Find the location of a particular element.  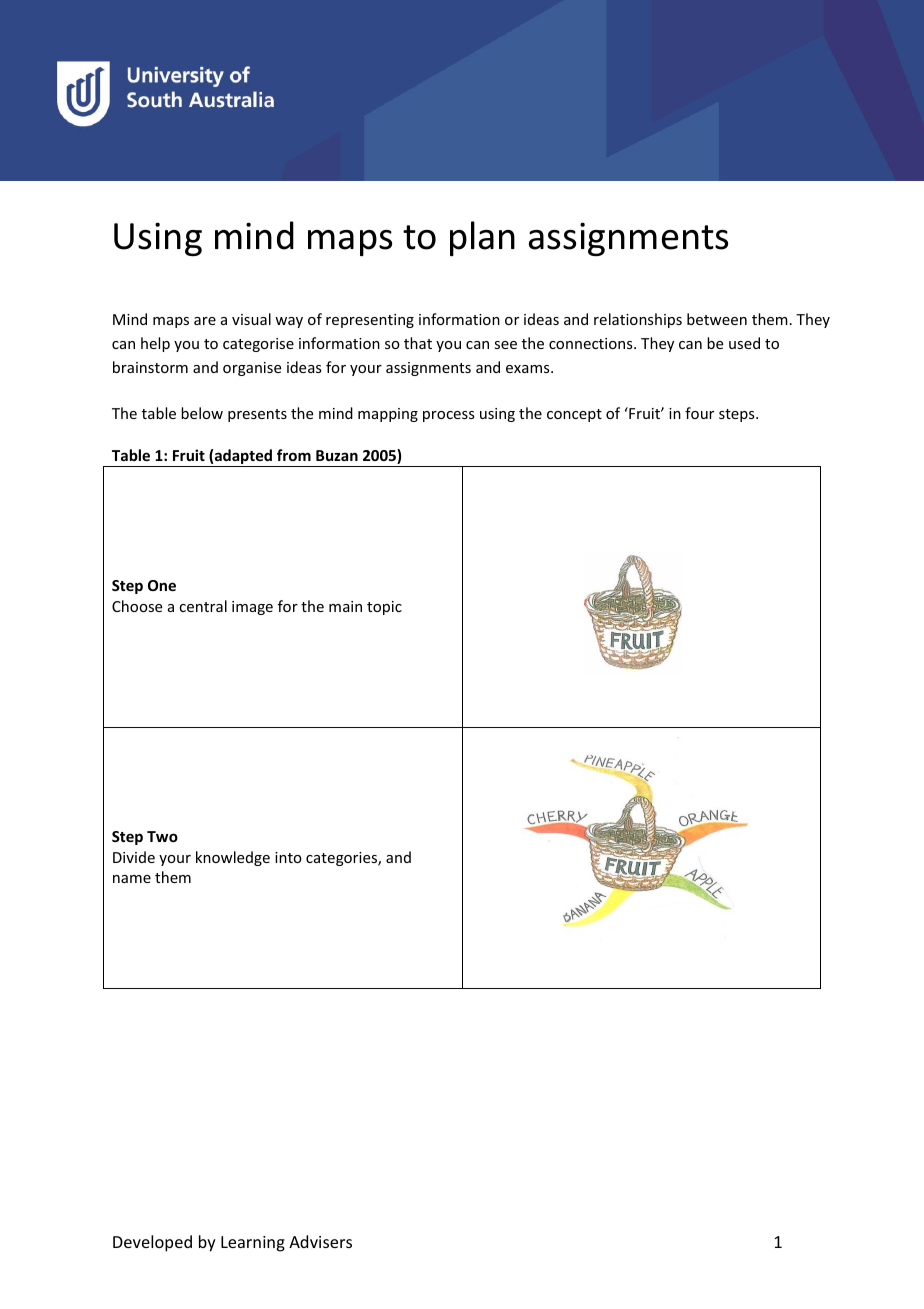

process is located at coordinates (448, 416).
